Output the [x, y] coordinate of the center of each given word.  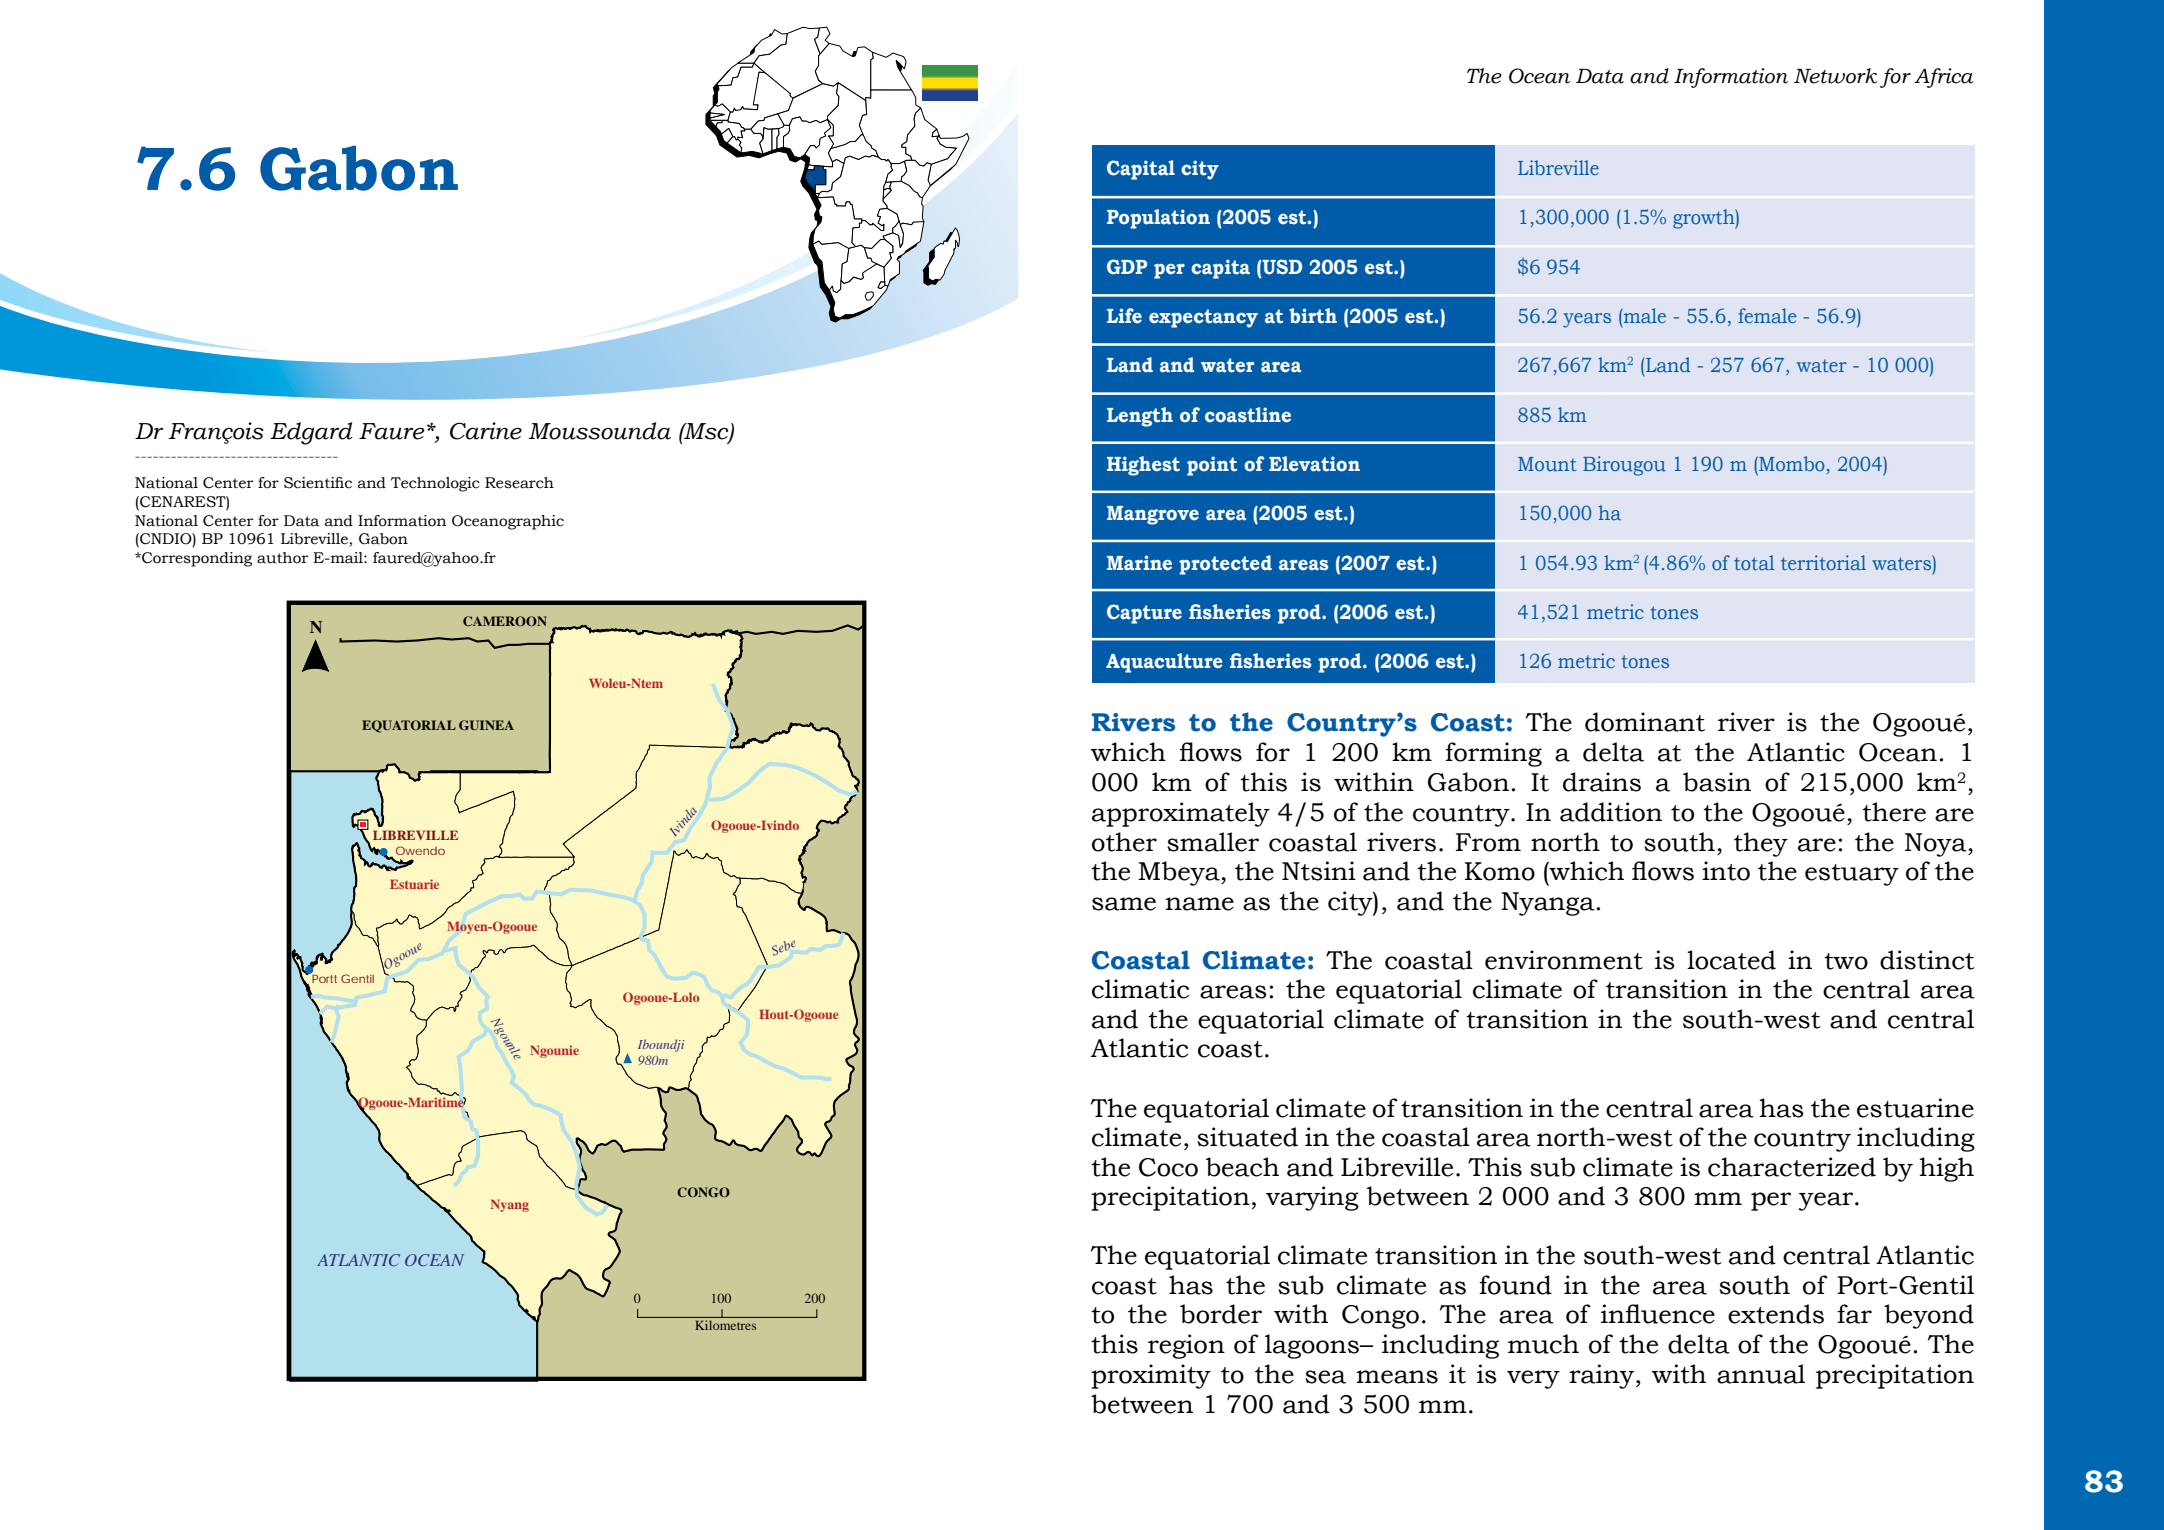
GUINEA [486, 725]
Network [1835, 76]
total [1754, 562]
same [1124, 904]
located [1731, 960]
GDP [1127, 267]
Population [1158, 219]
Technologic [435, 484]
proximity [1151, 1376]
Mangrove [1153, 515]
